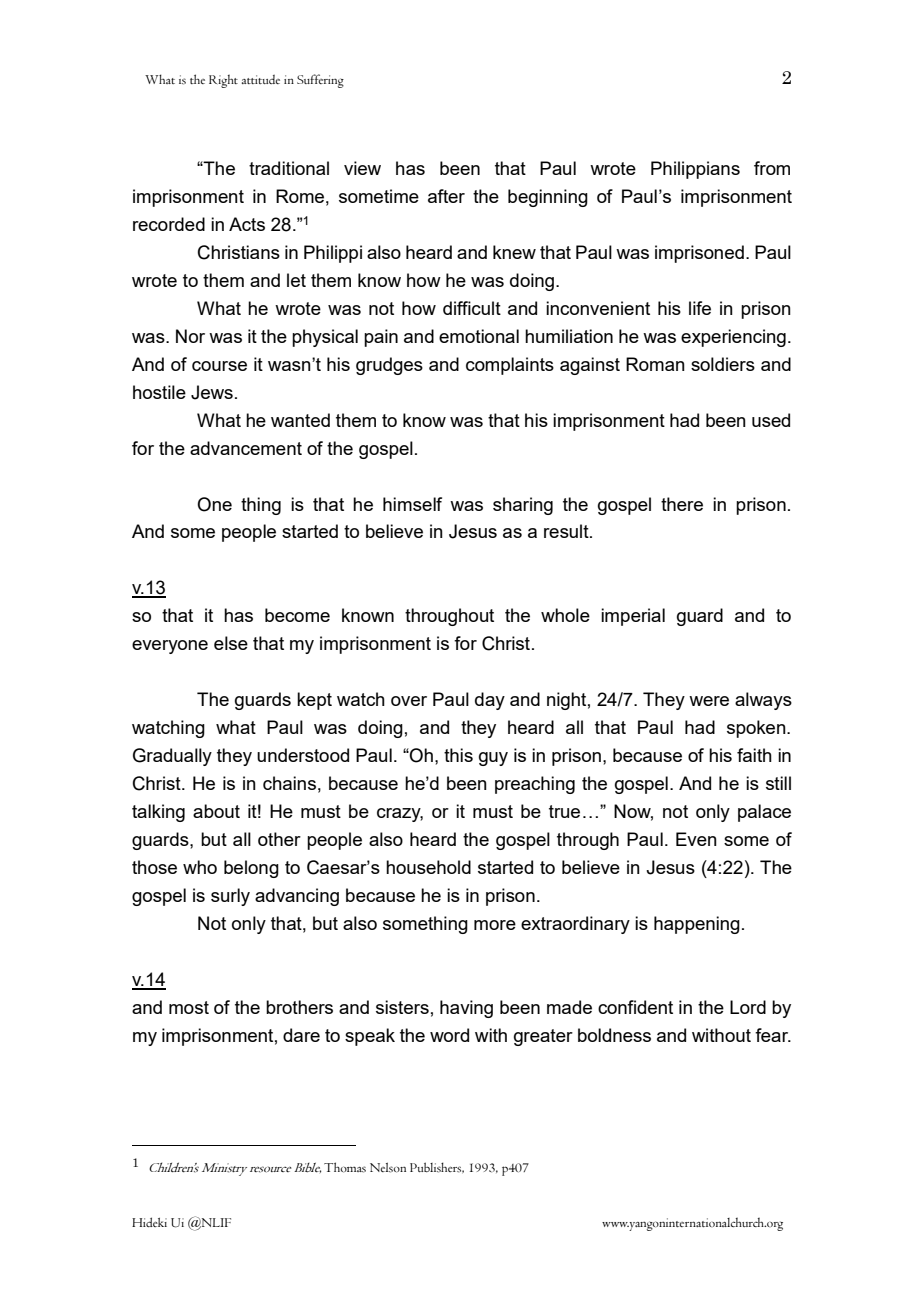 The image size is (924, 1308). Describe the element at coordinates (149, 1222) in the screenshot. I see `Hideki` at that location.
